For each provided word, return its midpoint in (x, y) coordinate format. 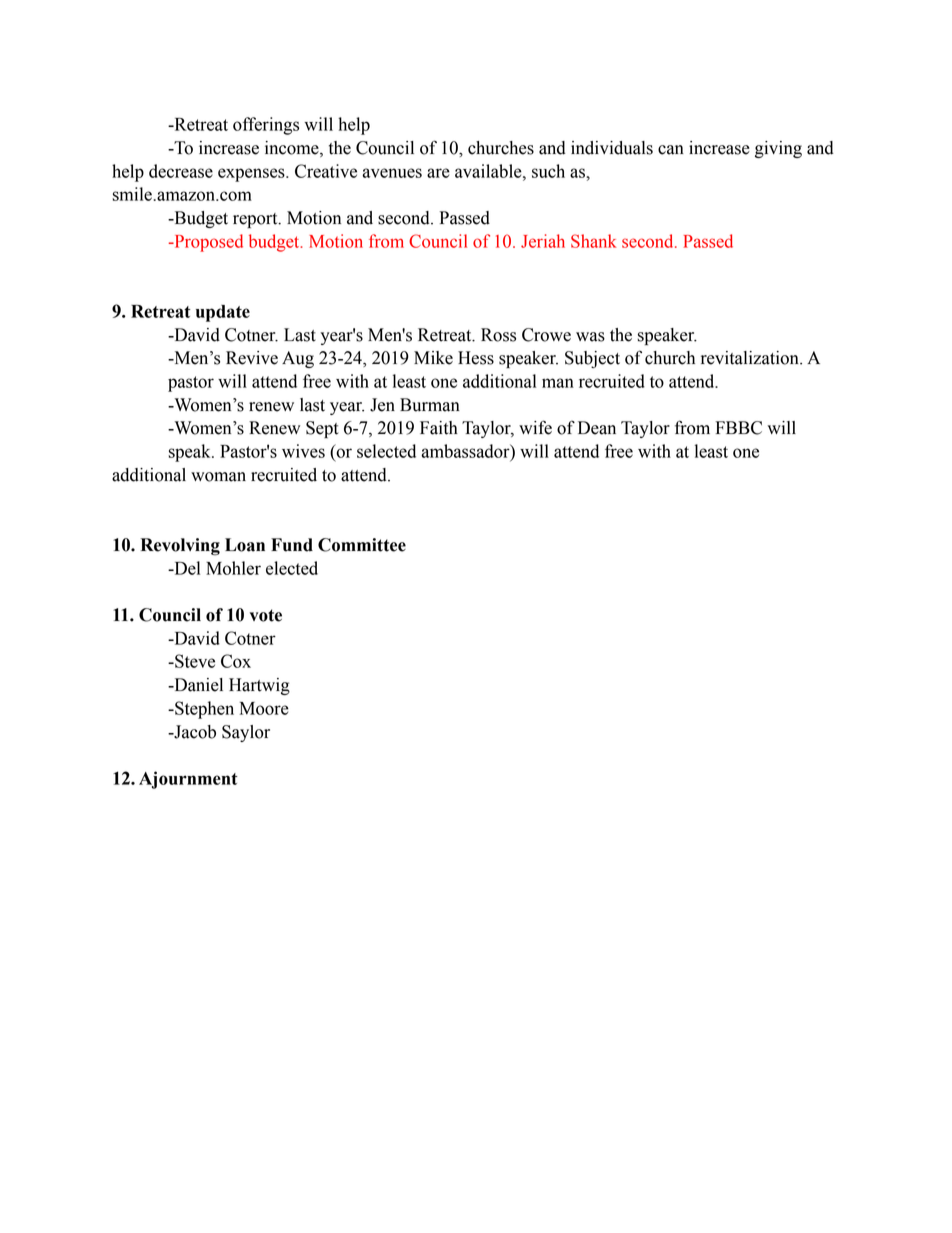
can (671, 150)
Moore (264, 708)
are (438, 173)
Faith (439, 428)
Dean (597, 428)
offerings (266, 126)
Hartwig (259, 686)
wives (303, 451)
